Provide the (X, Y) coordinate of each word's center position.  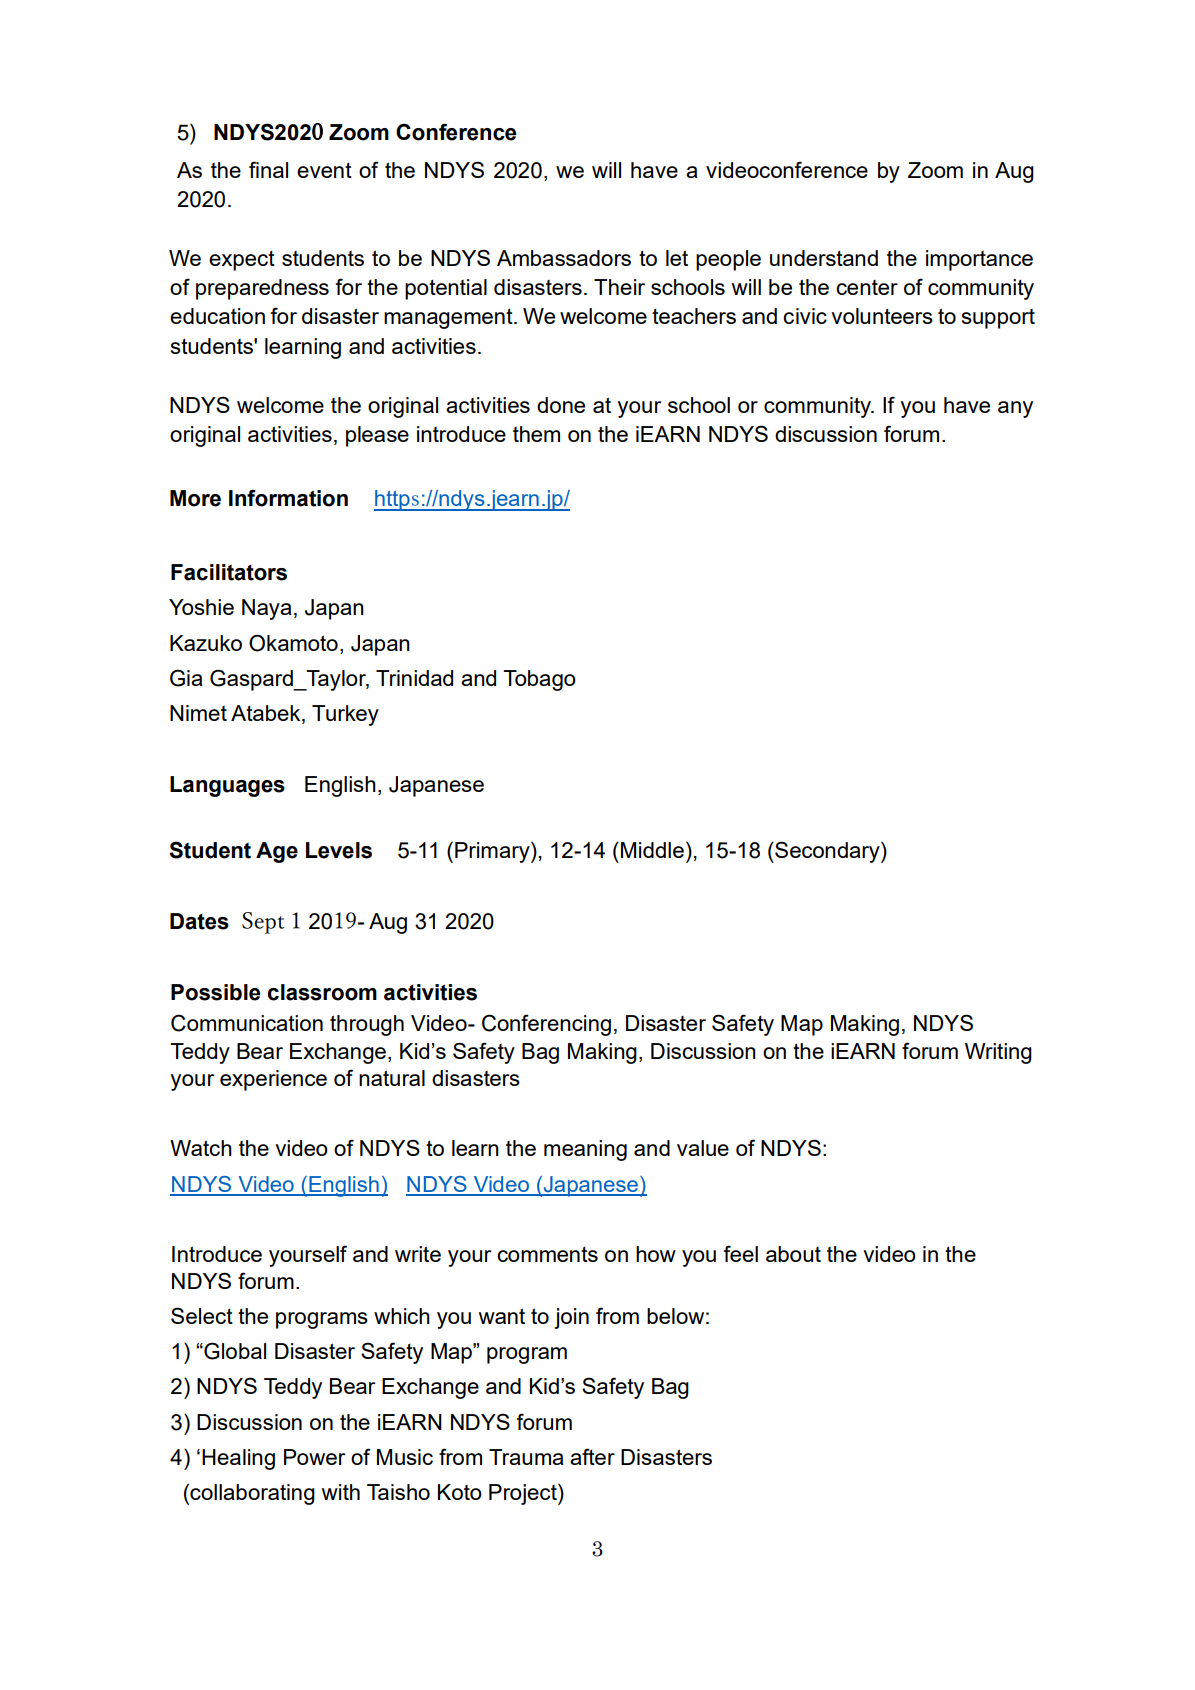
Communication (247, 1023)
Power (314, 1457)
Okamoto (293, 643)
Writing (998, 1053)
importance (979, 260)
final (268, 169)
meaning (585, 1150)
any (1015, 409)
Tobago (539, 680)
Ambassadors (564, 258)
